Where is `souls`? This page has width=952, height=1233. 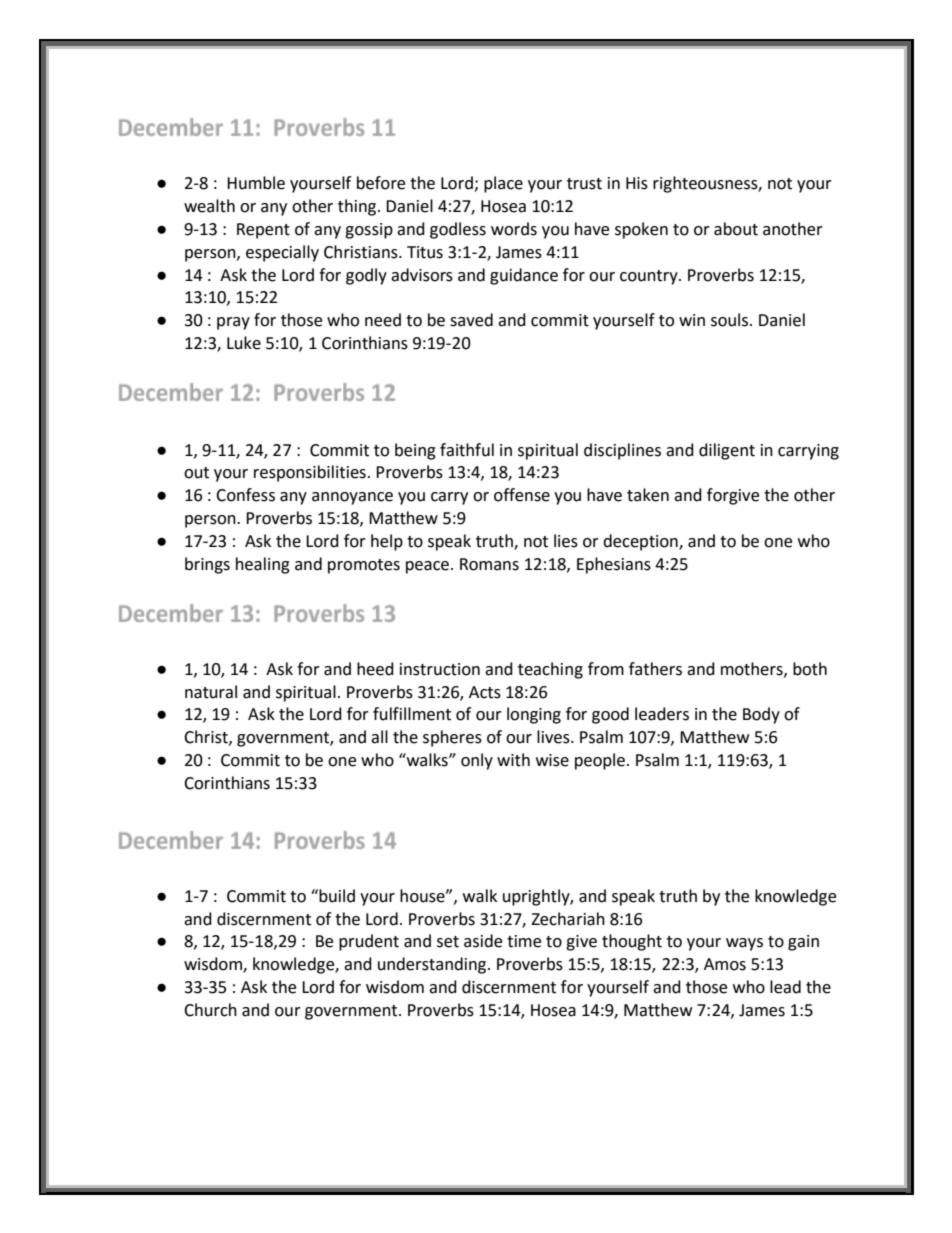 souls is located at coordinates (731, 320).
